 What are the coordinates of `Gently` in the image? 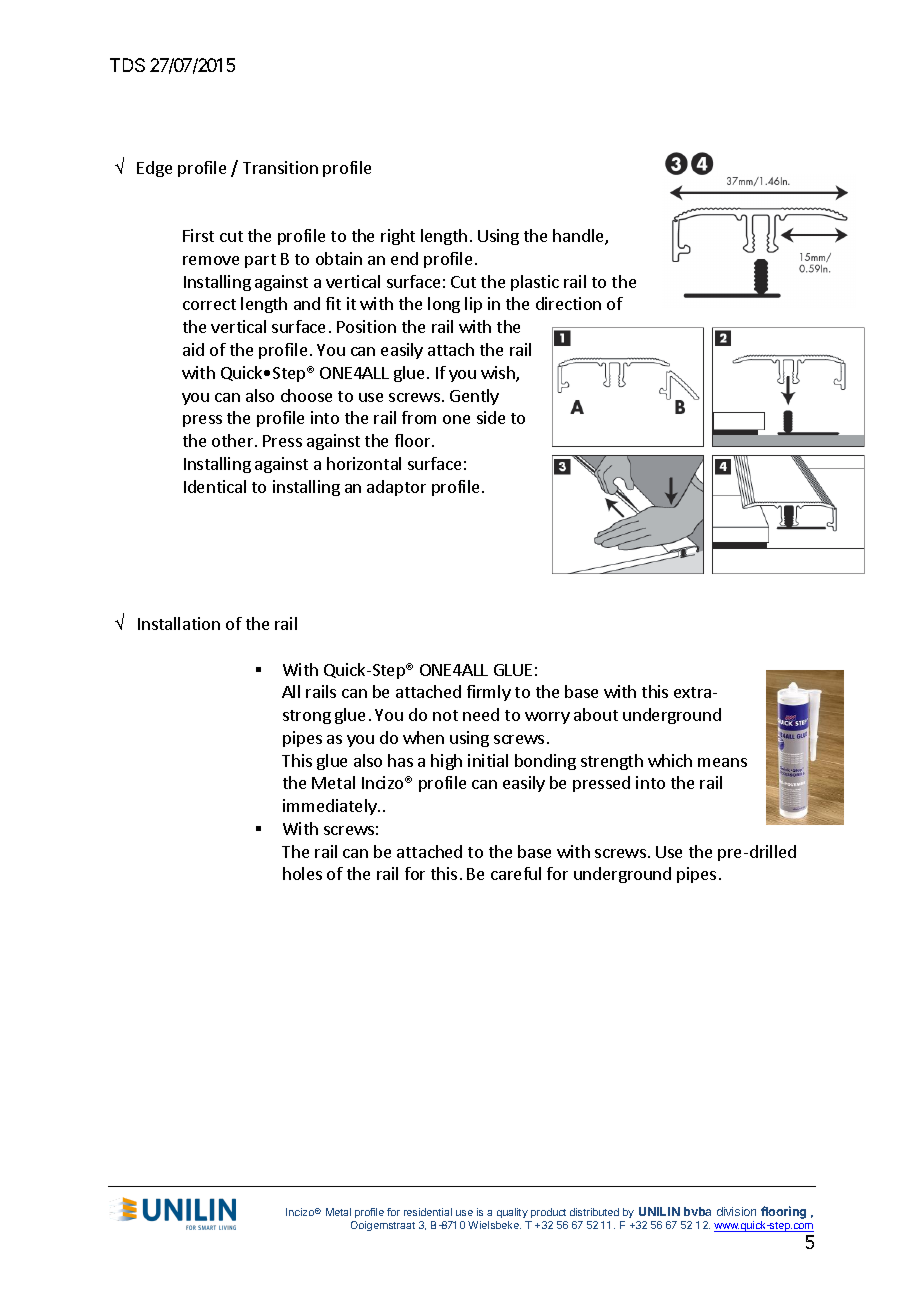 It's located at (474, 397).
